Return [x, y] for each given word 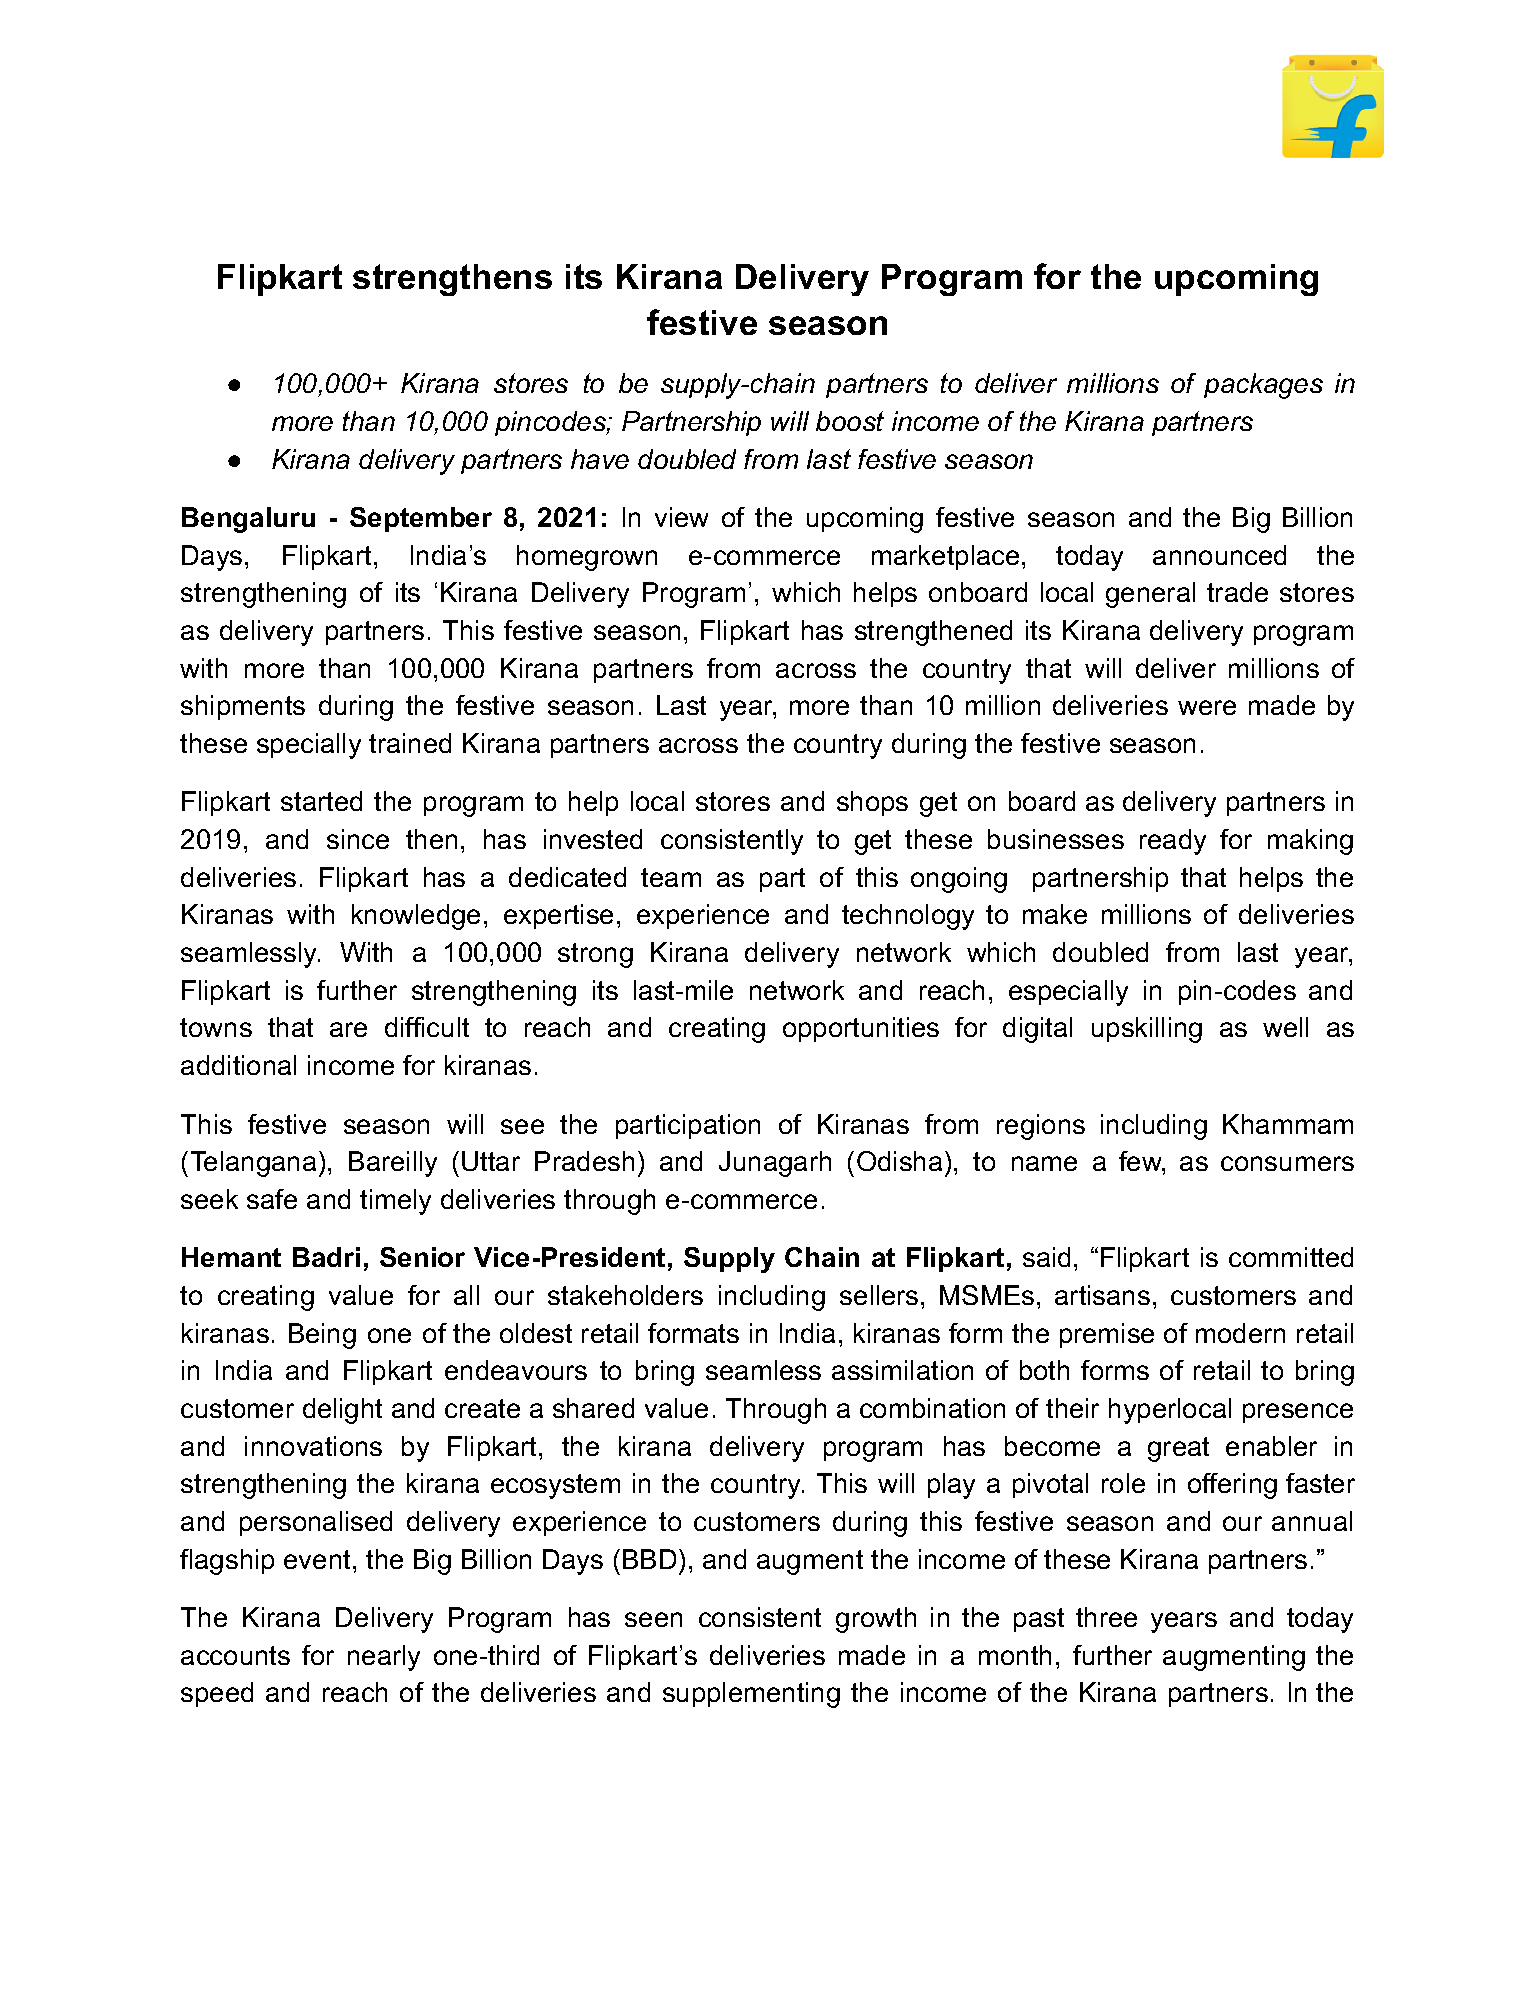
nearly [384, 1658]
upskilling [1147, 1030]
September [421, 519]
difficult [427, 1027]
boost [850, 421]
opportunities [861, 1029]
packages [1263, 386]
